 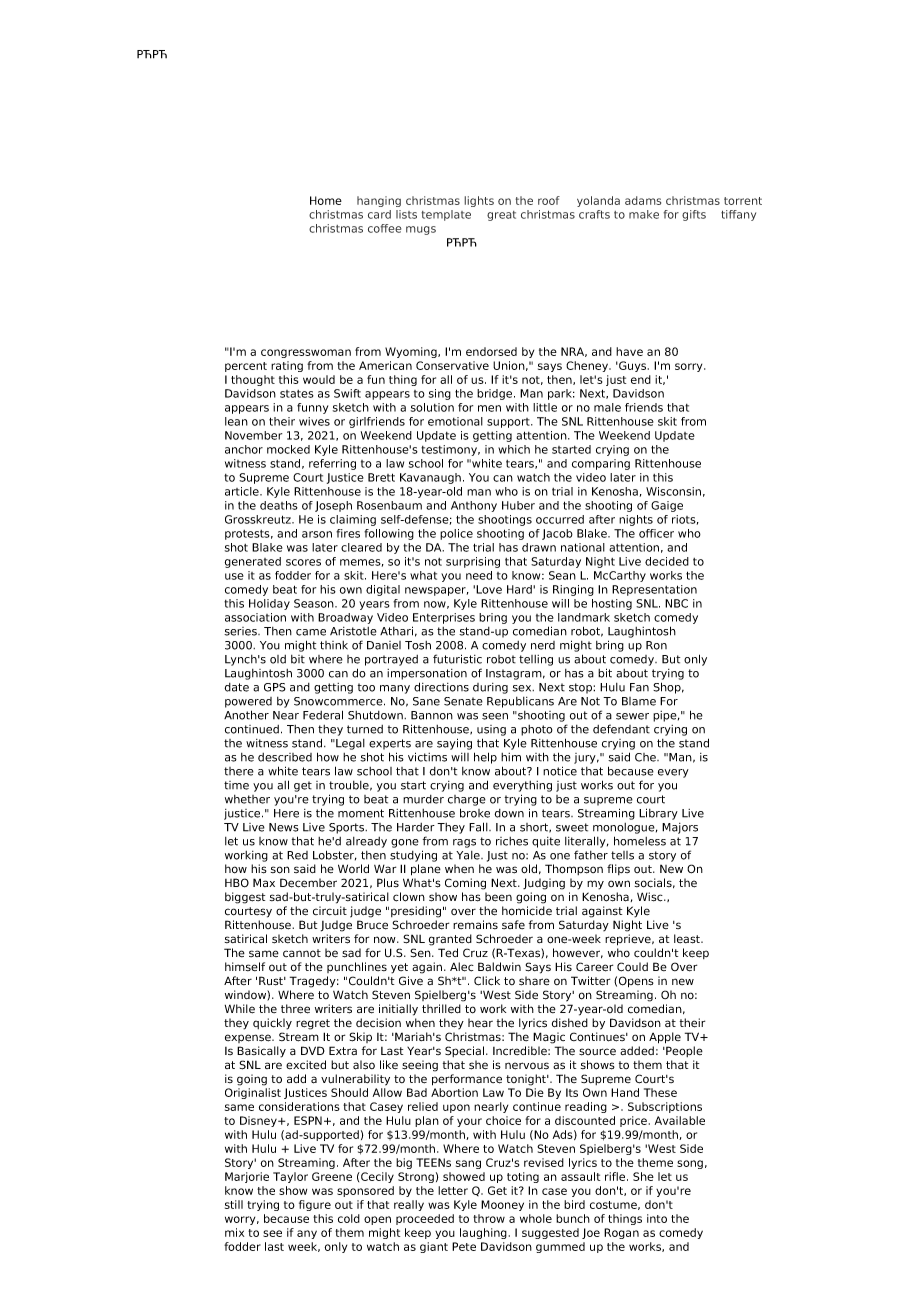 I want to click on Blame, so click(x=639, y=701).
